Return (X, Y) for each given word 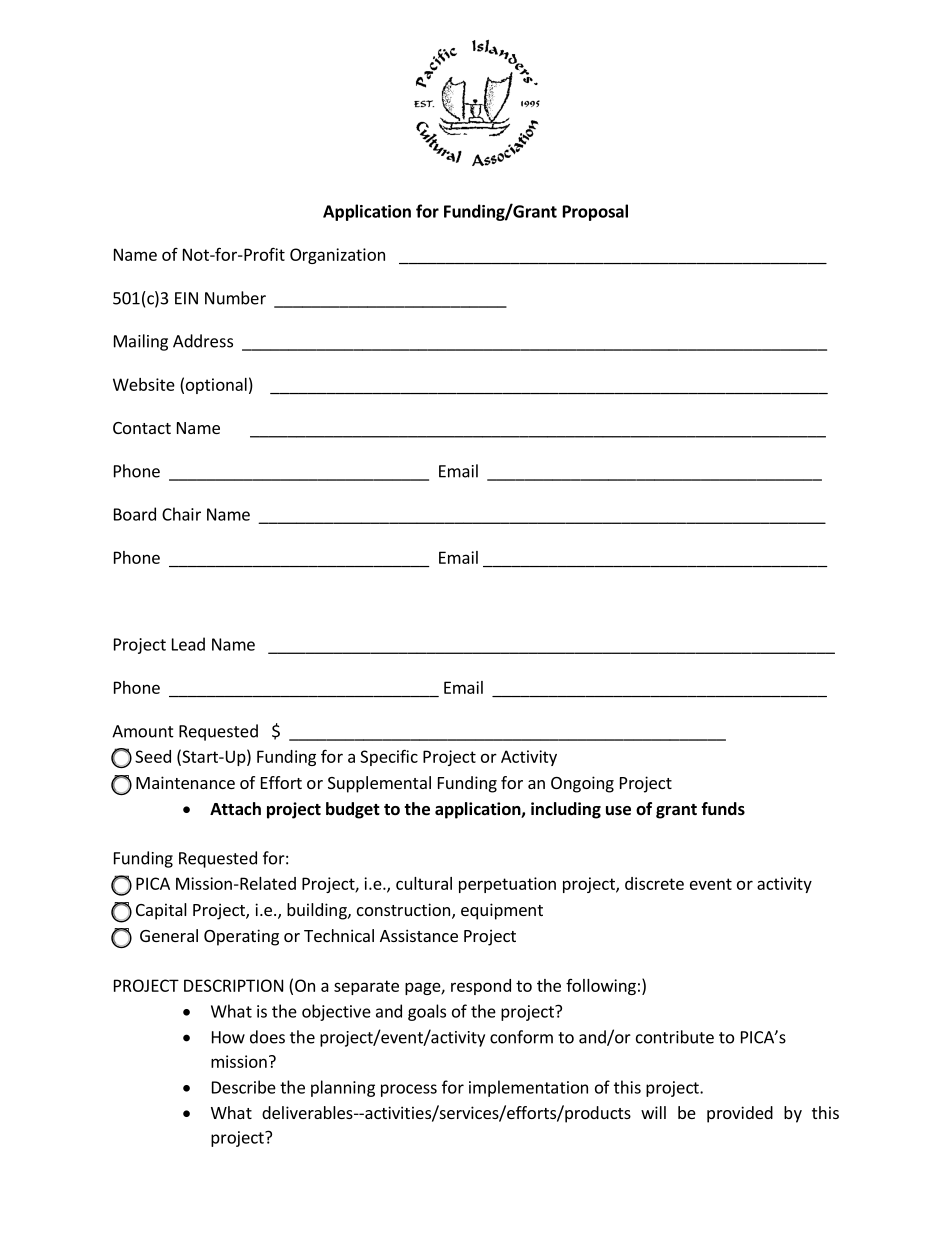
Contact (142, 428)
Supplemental (379, 784)
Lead (188, 644)
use (618, 811)
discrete (654, 883)
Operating (241, 937)
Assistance (419, 935)
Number (235, 298)
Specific (389, 757)
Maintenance (185, 782)
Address (203, 341)
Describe (244, 1087)
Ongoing (582, 784)
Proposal (595, 212)
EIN (186, 298)
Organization (337, 256)
